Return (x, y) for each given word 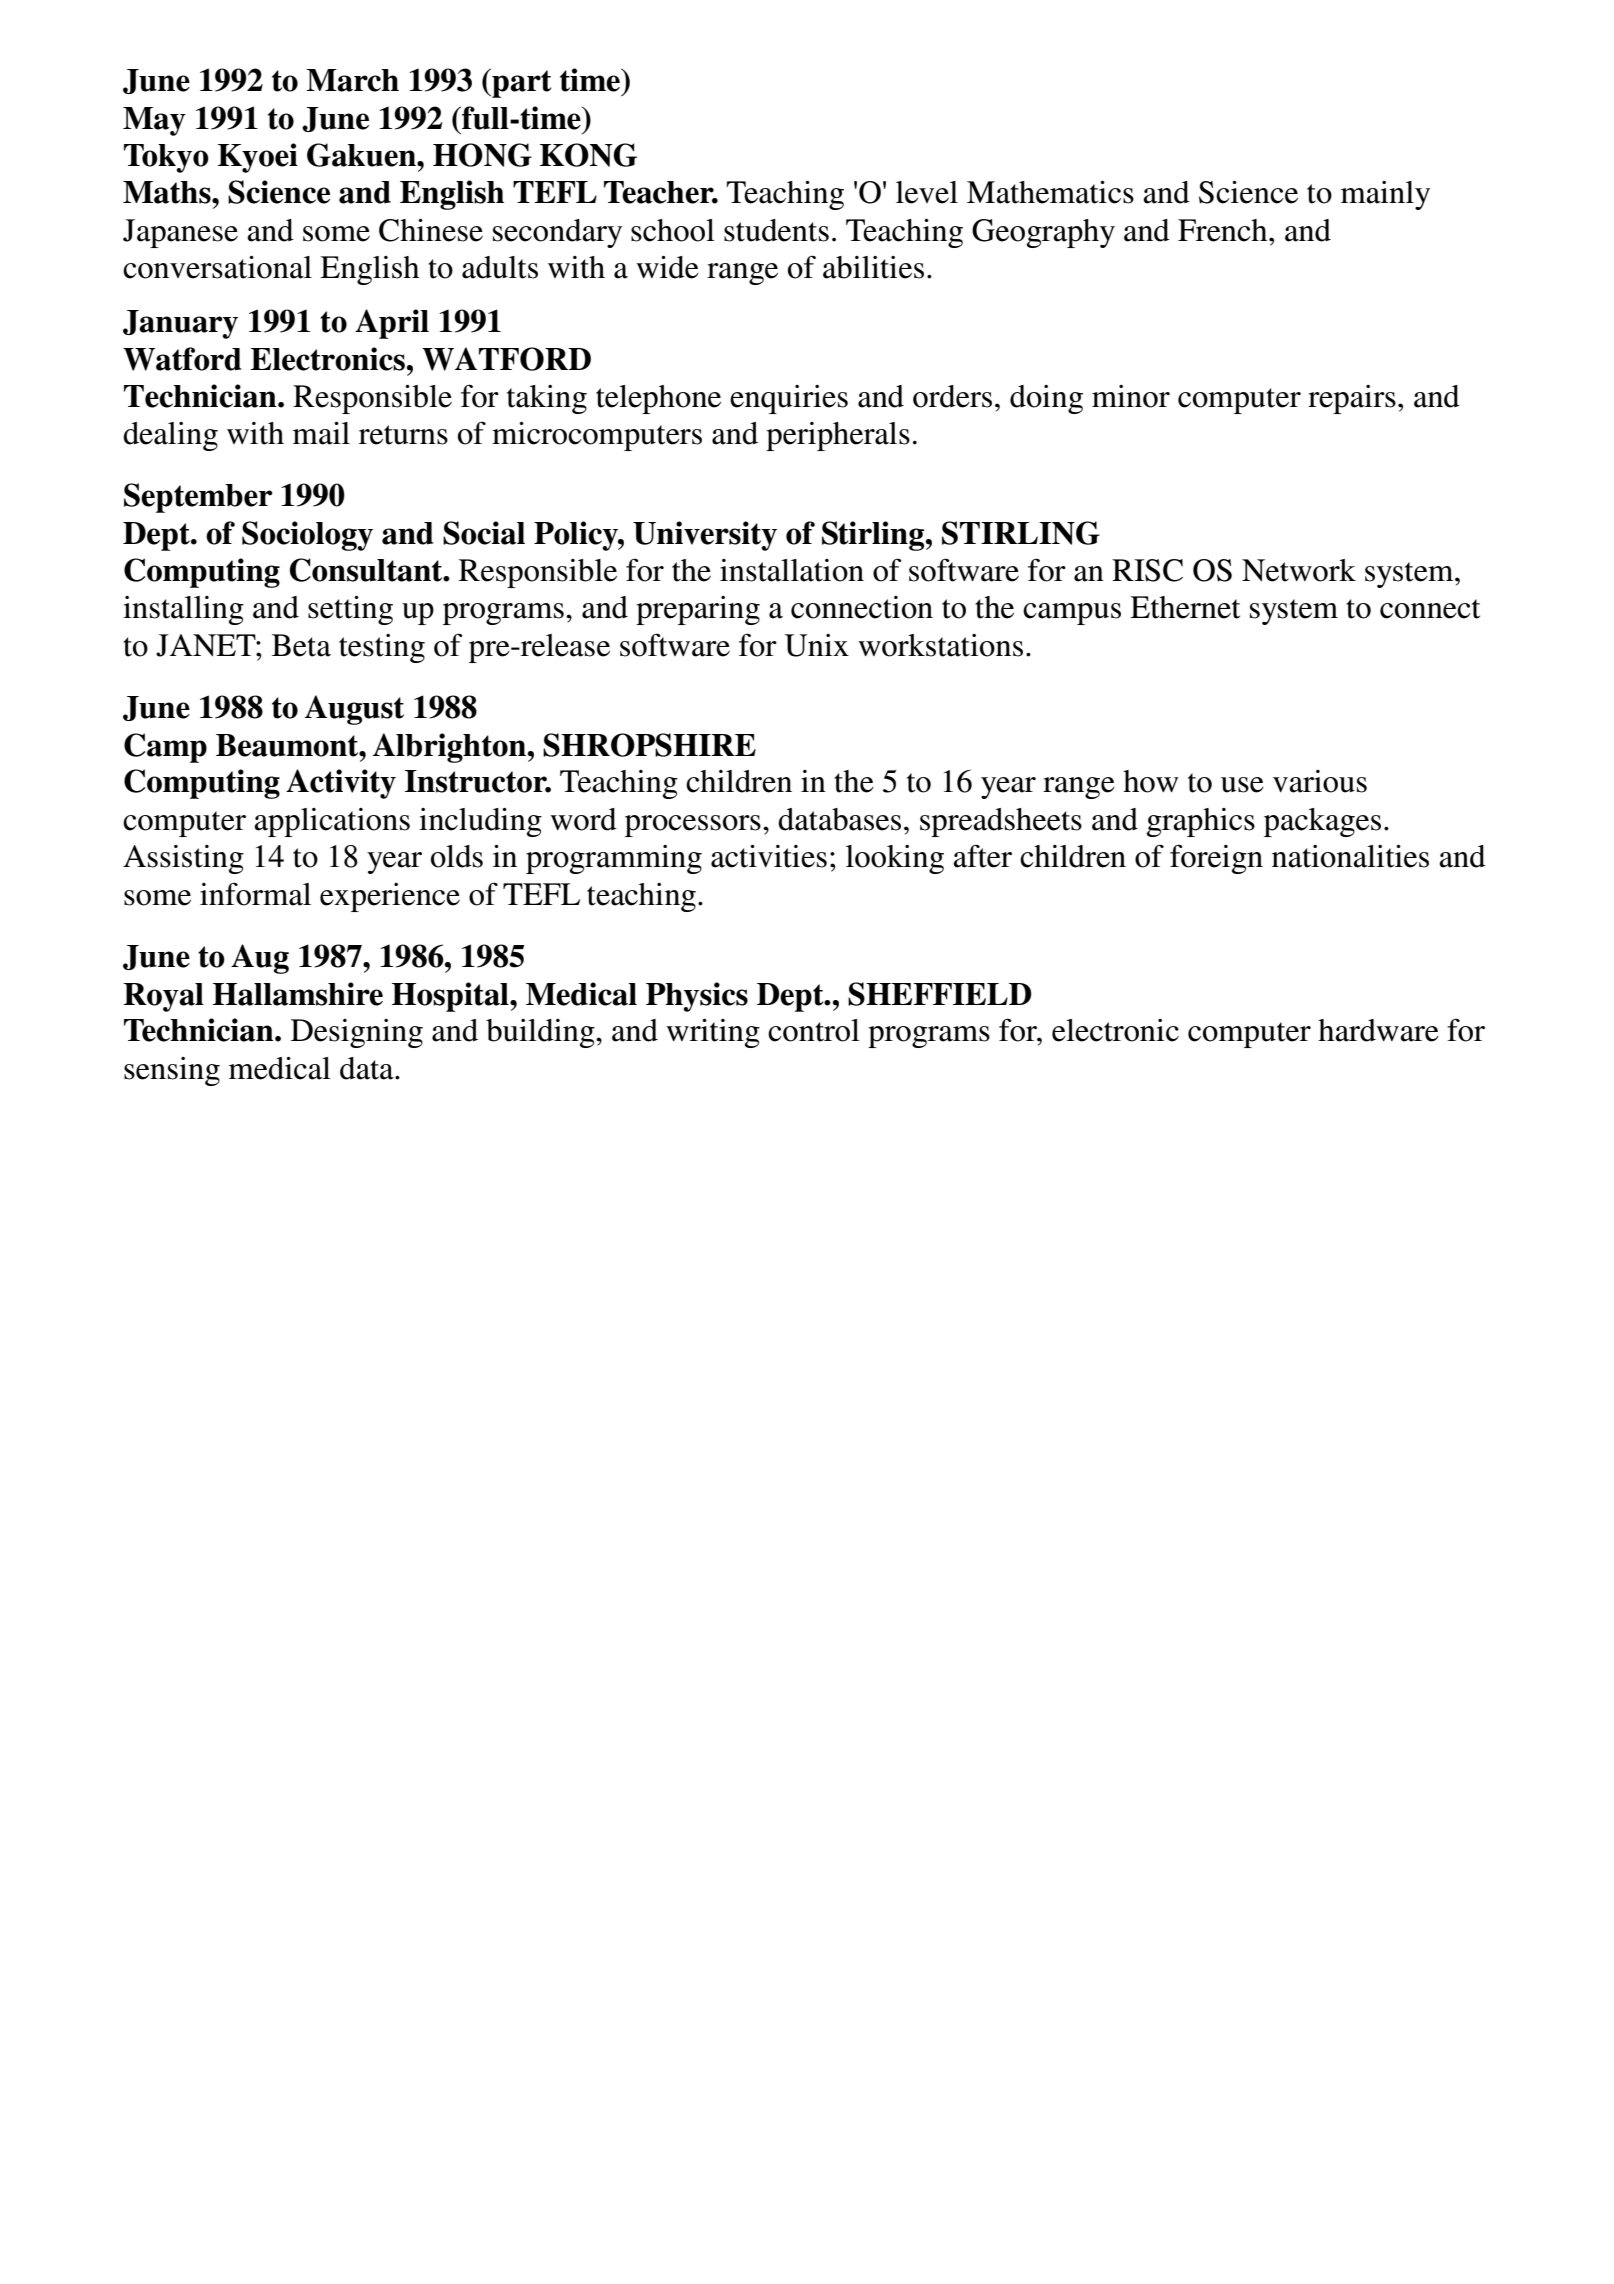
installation (792, 570)
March (352, 80)
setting (350, 610)
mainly (1385, 195)
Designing (357, 1033)
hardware (1378, 1030)
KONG (588, 155)
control (814, 1030)
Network (1299, 570)
